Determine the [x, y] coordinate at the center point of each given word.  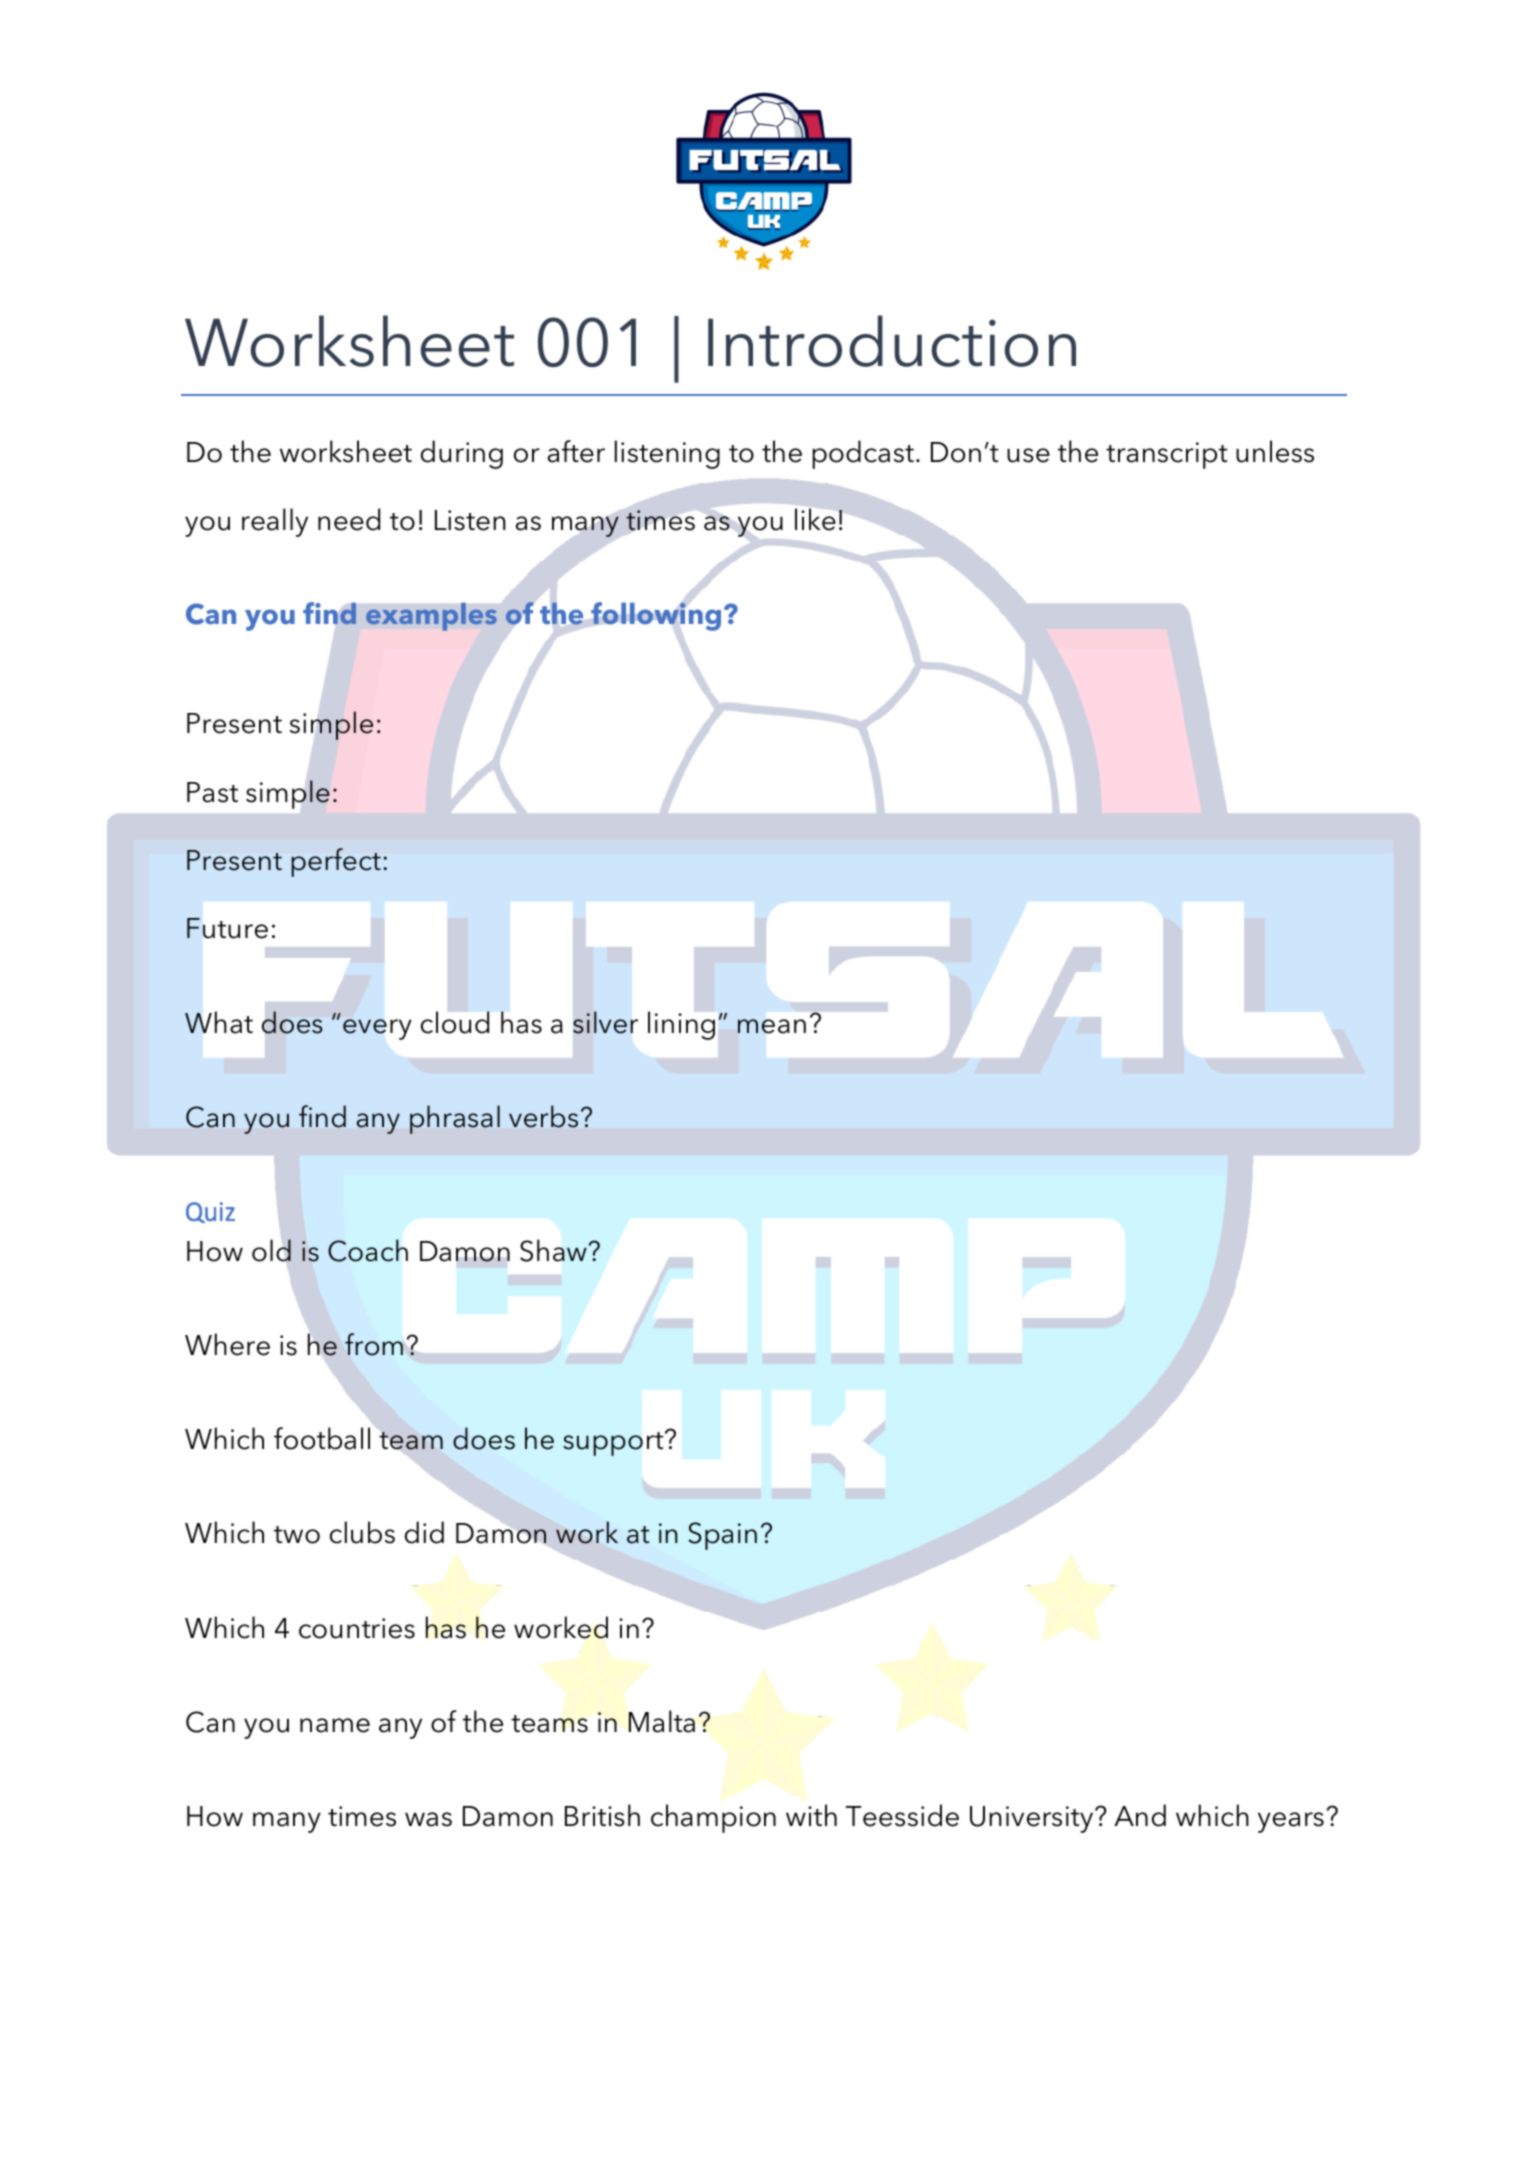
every [377, 1029]
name [335, 1725]
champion [713, 1818]
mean [772, 1026]
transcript [1167, 455]
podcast [863, 454]
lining [681, 1025]
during [462, 454]
